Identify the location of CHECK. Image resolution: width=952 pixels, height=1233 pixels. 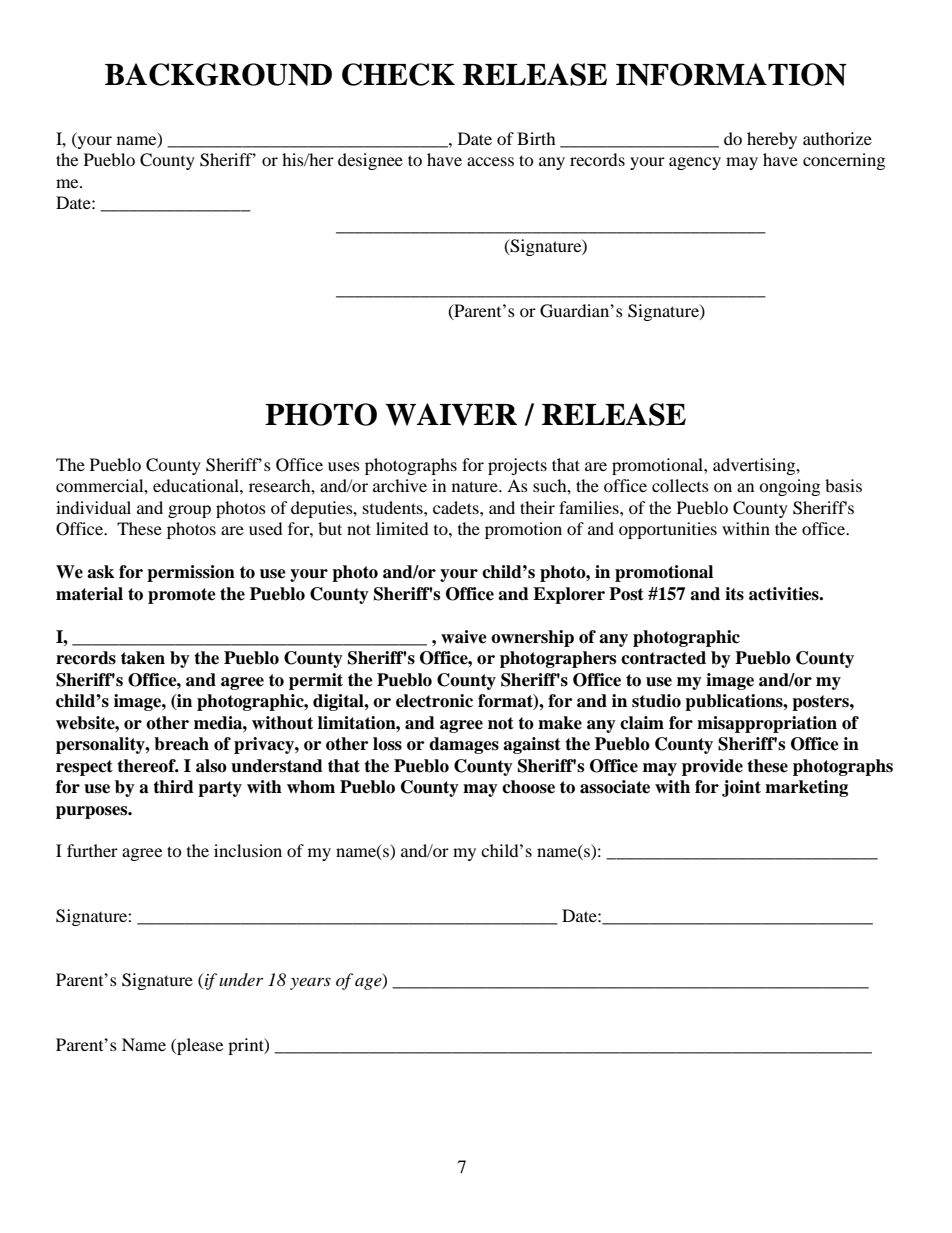
(398, 74).
